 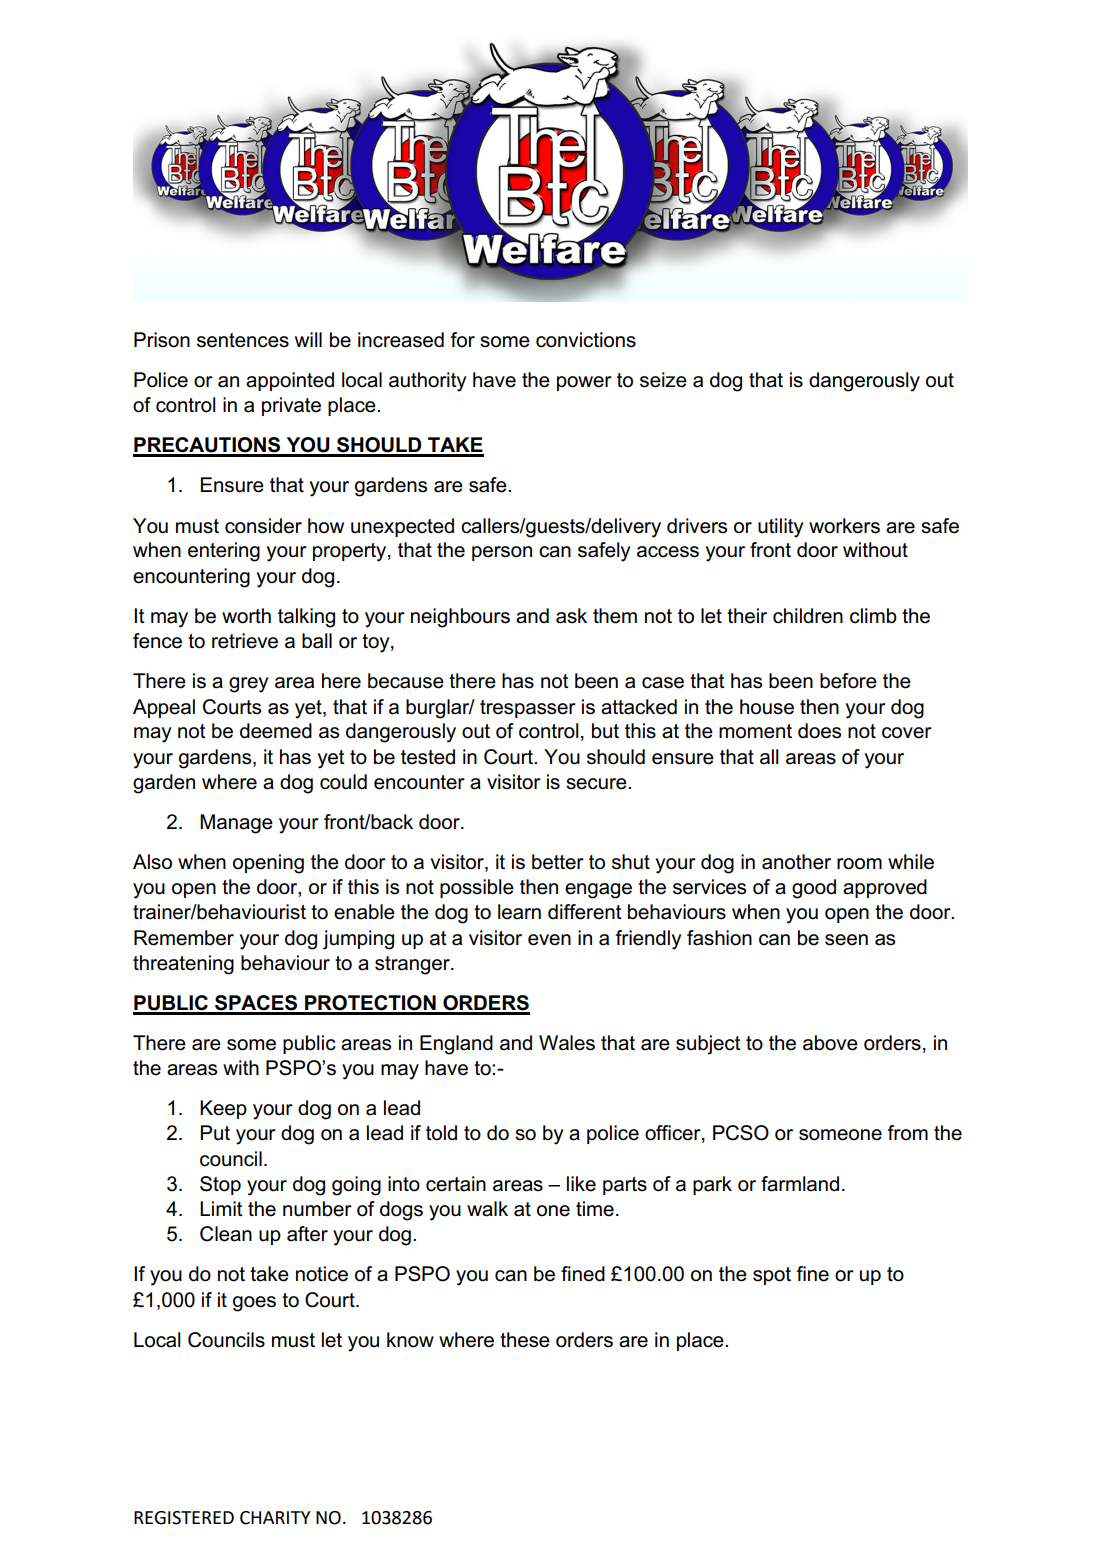 I want to click on seize, so click(x=663, y=380).
